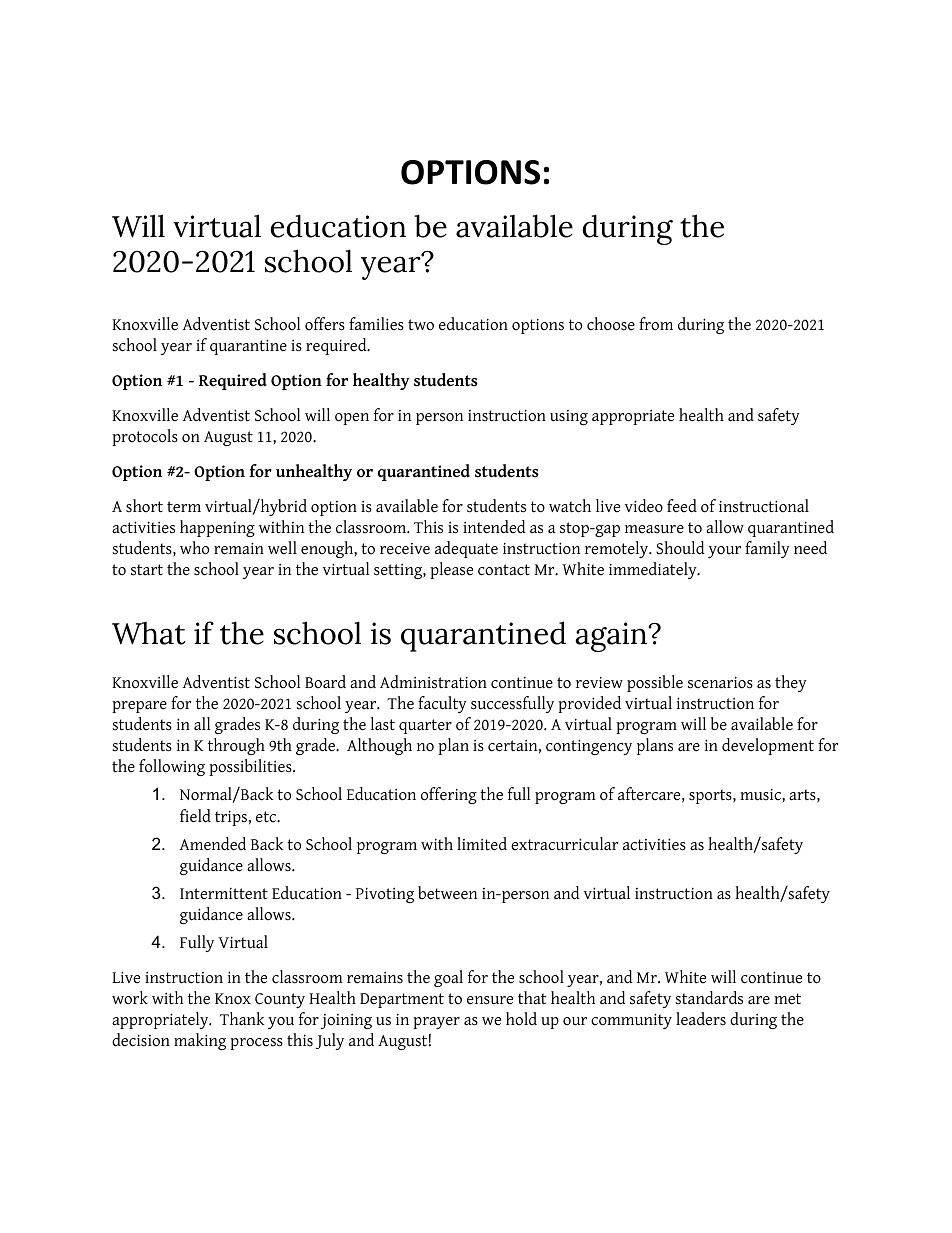 The height and width of the page is (1233, 952). What do you see at coordinates (436, 1023) in the page?
I see `prayer` at bounding box center [436, 1023].
